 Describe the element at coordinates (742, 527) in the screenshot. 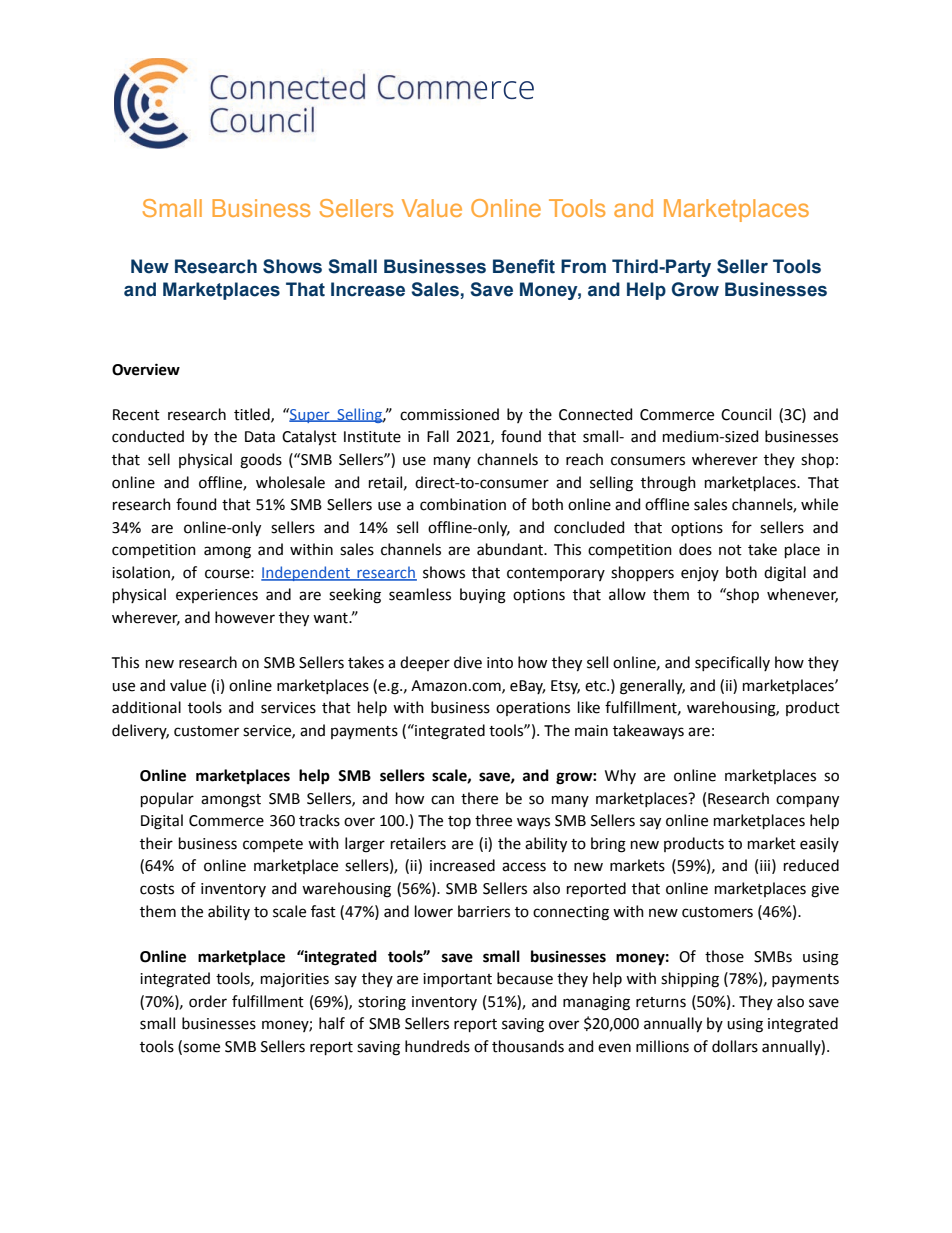

I see `for` at that location.
